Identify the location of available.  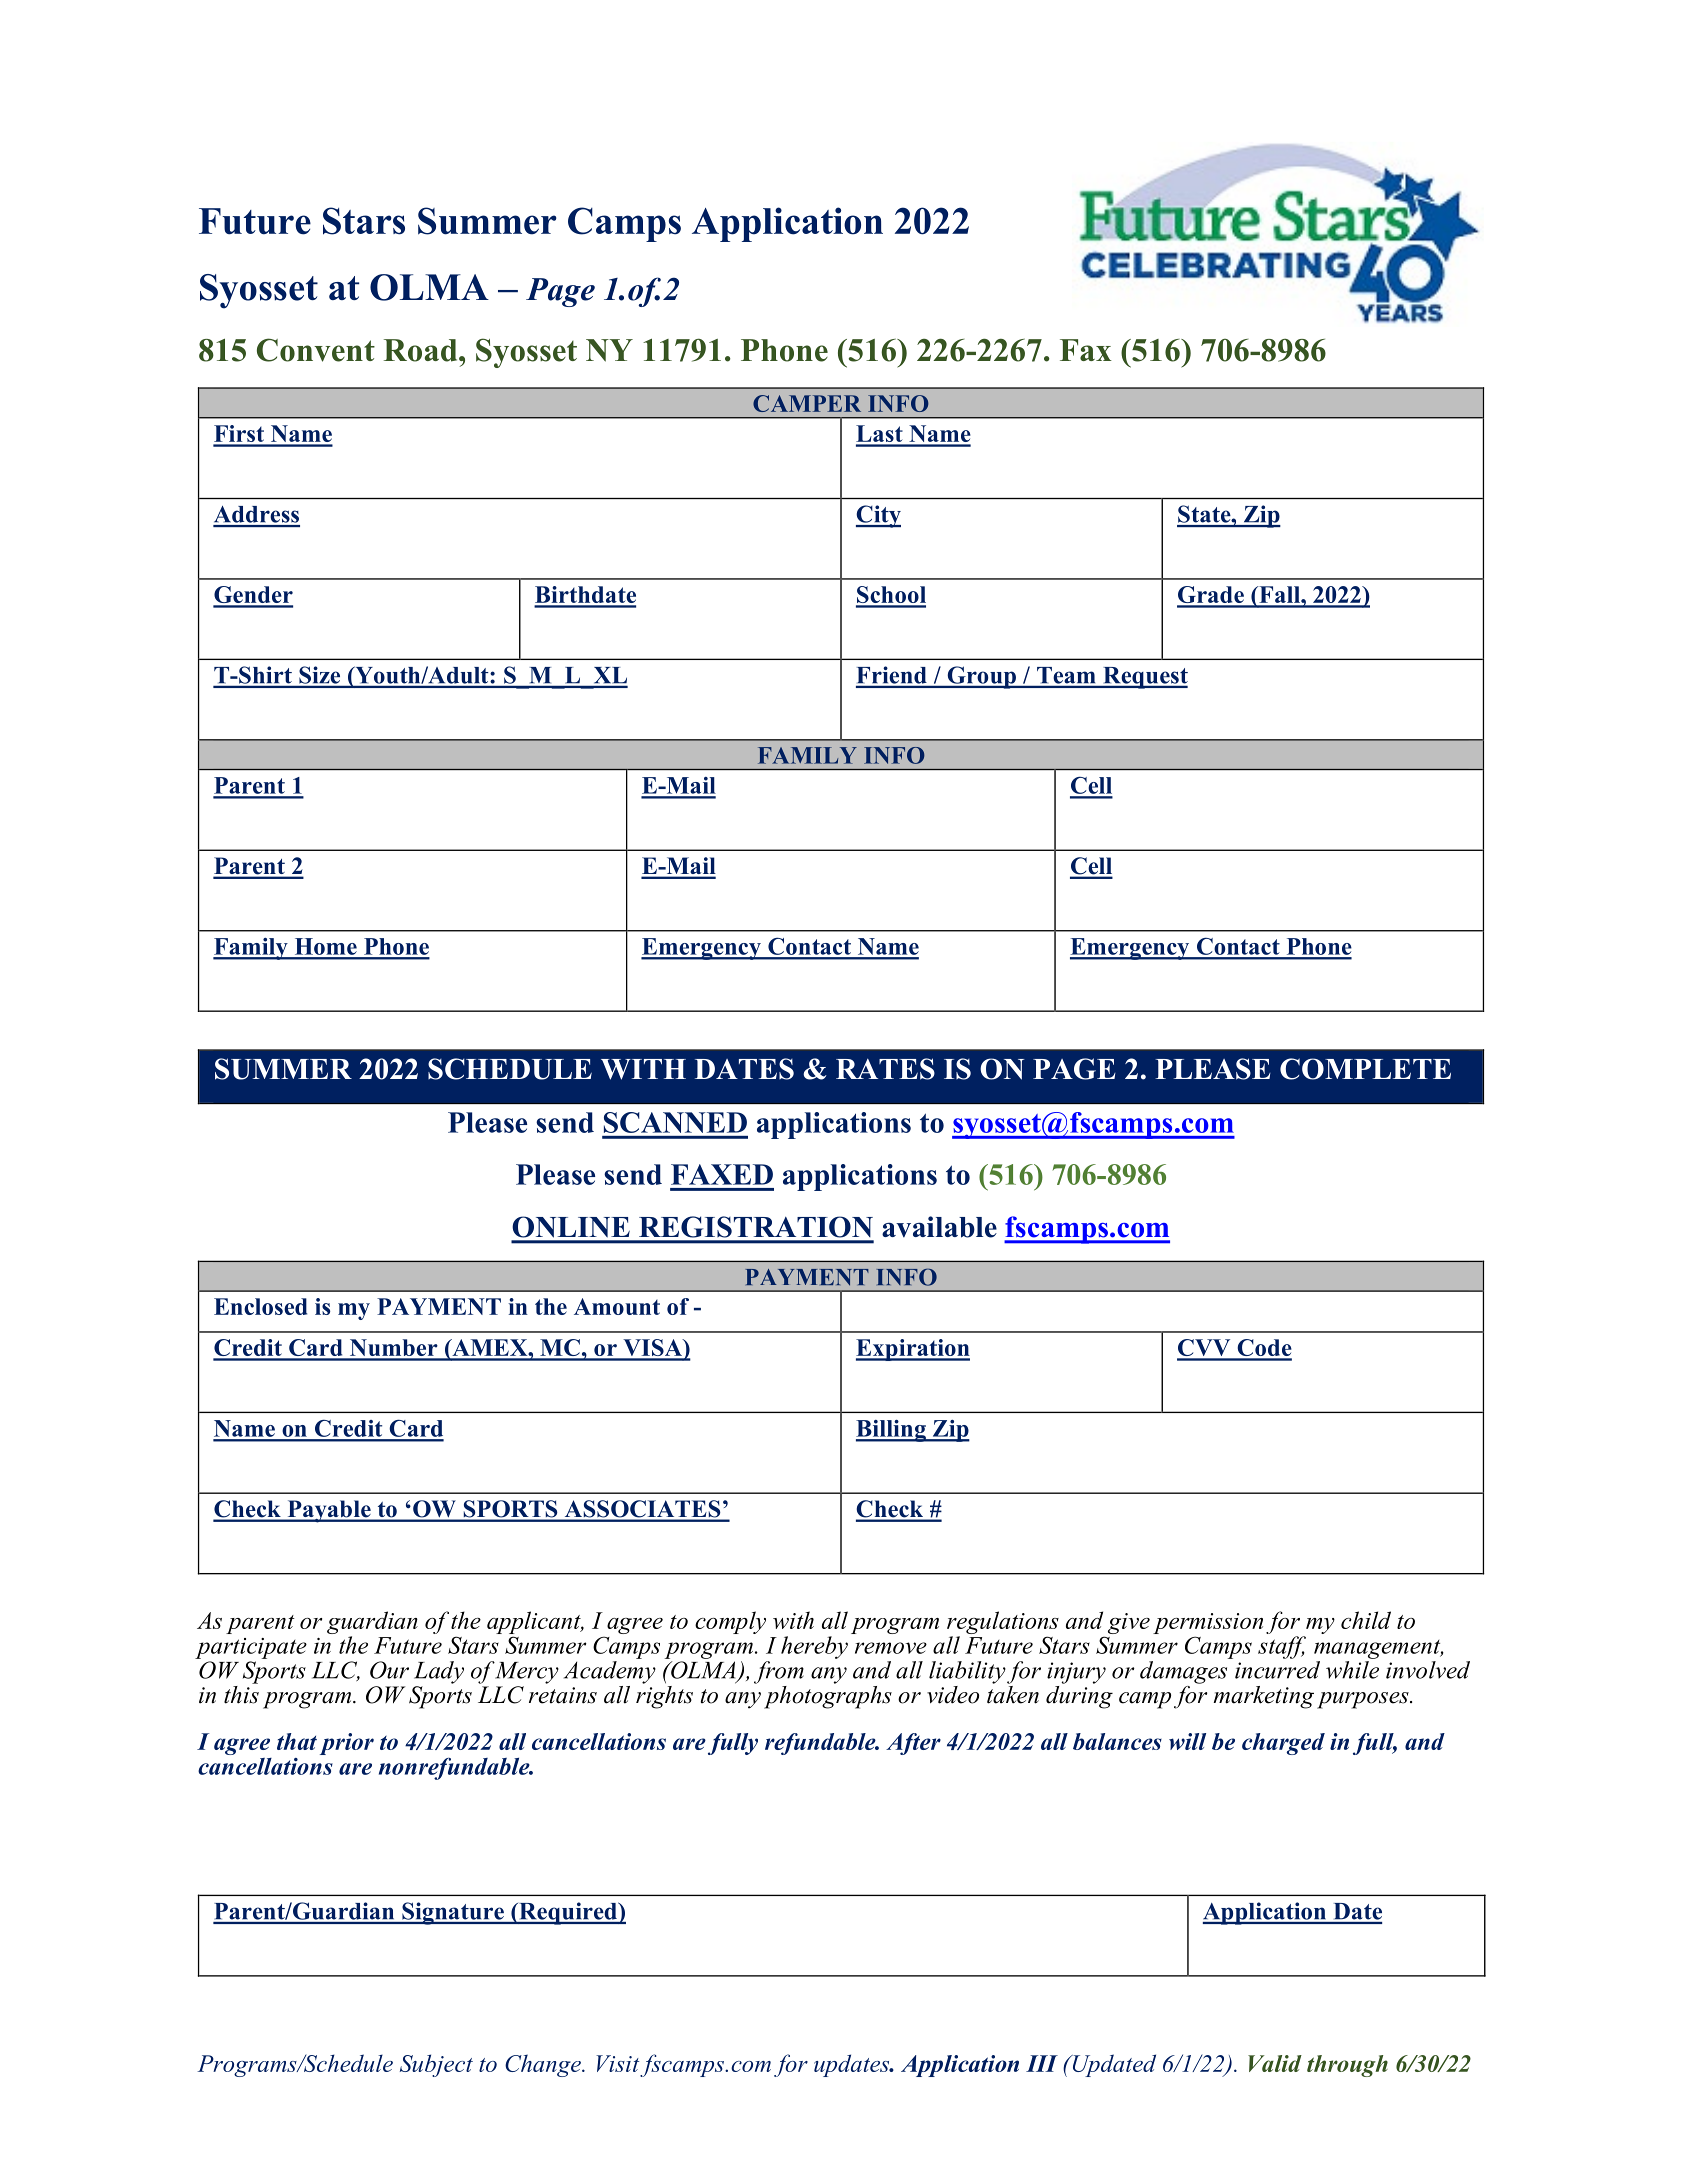
(939, 1227).
